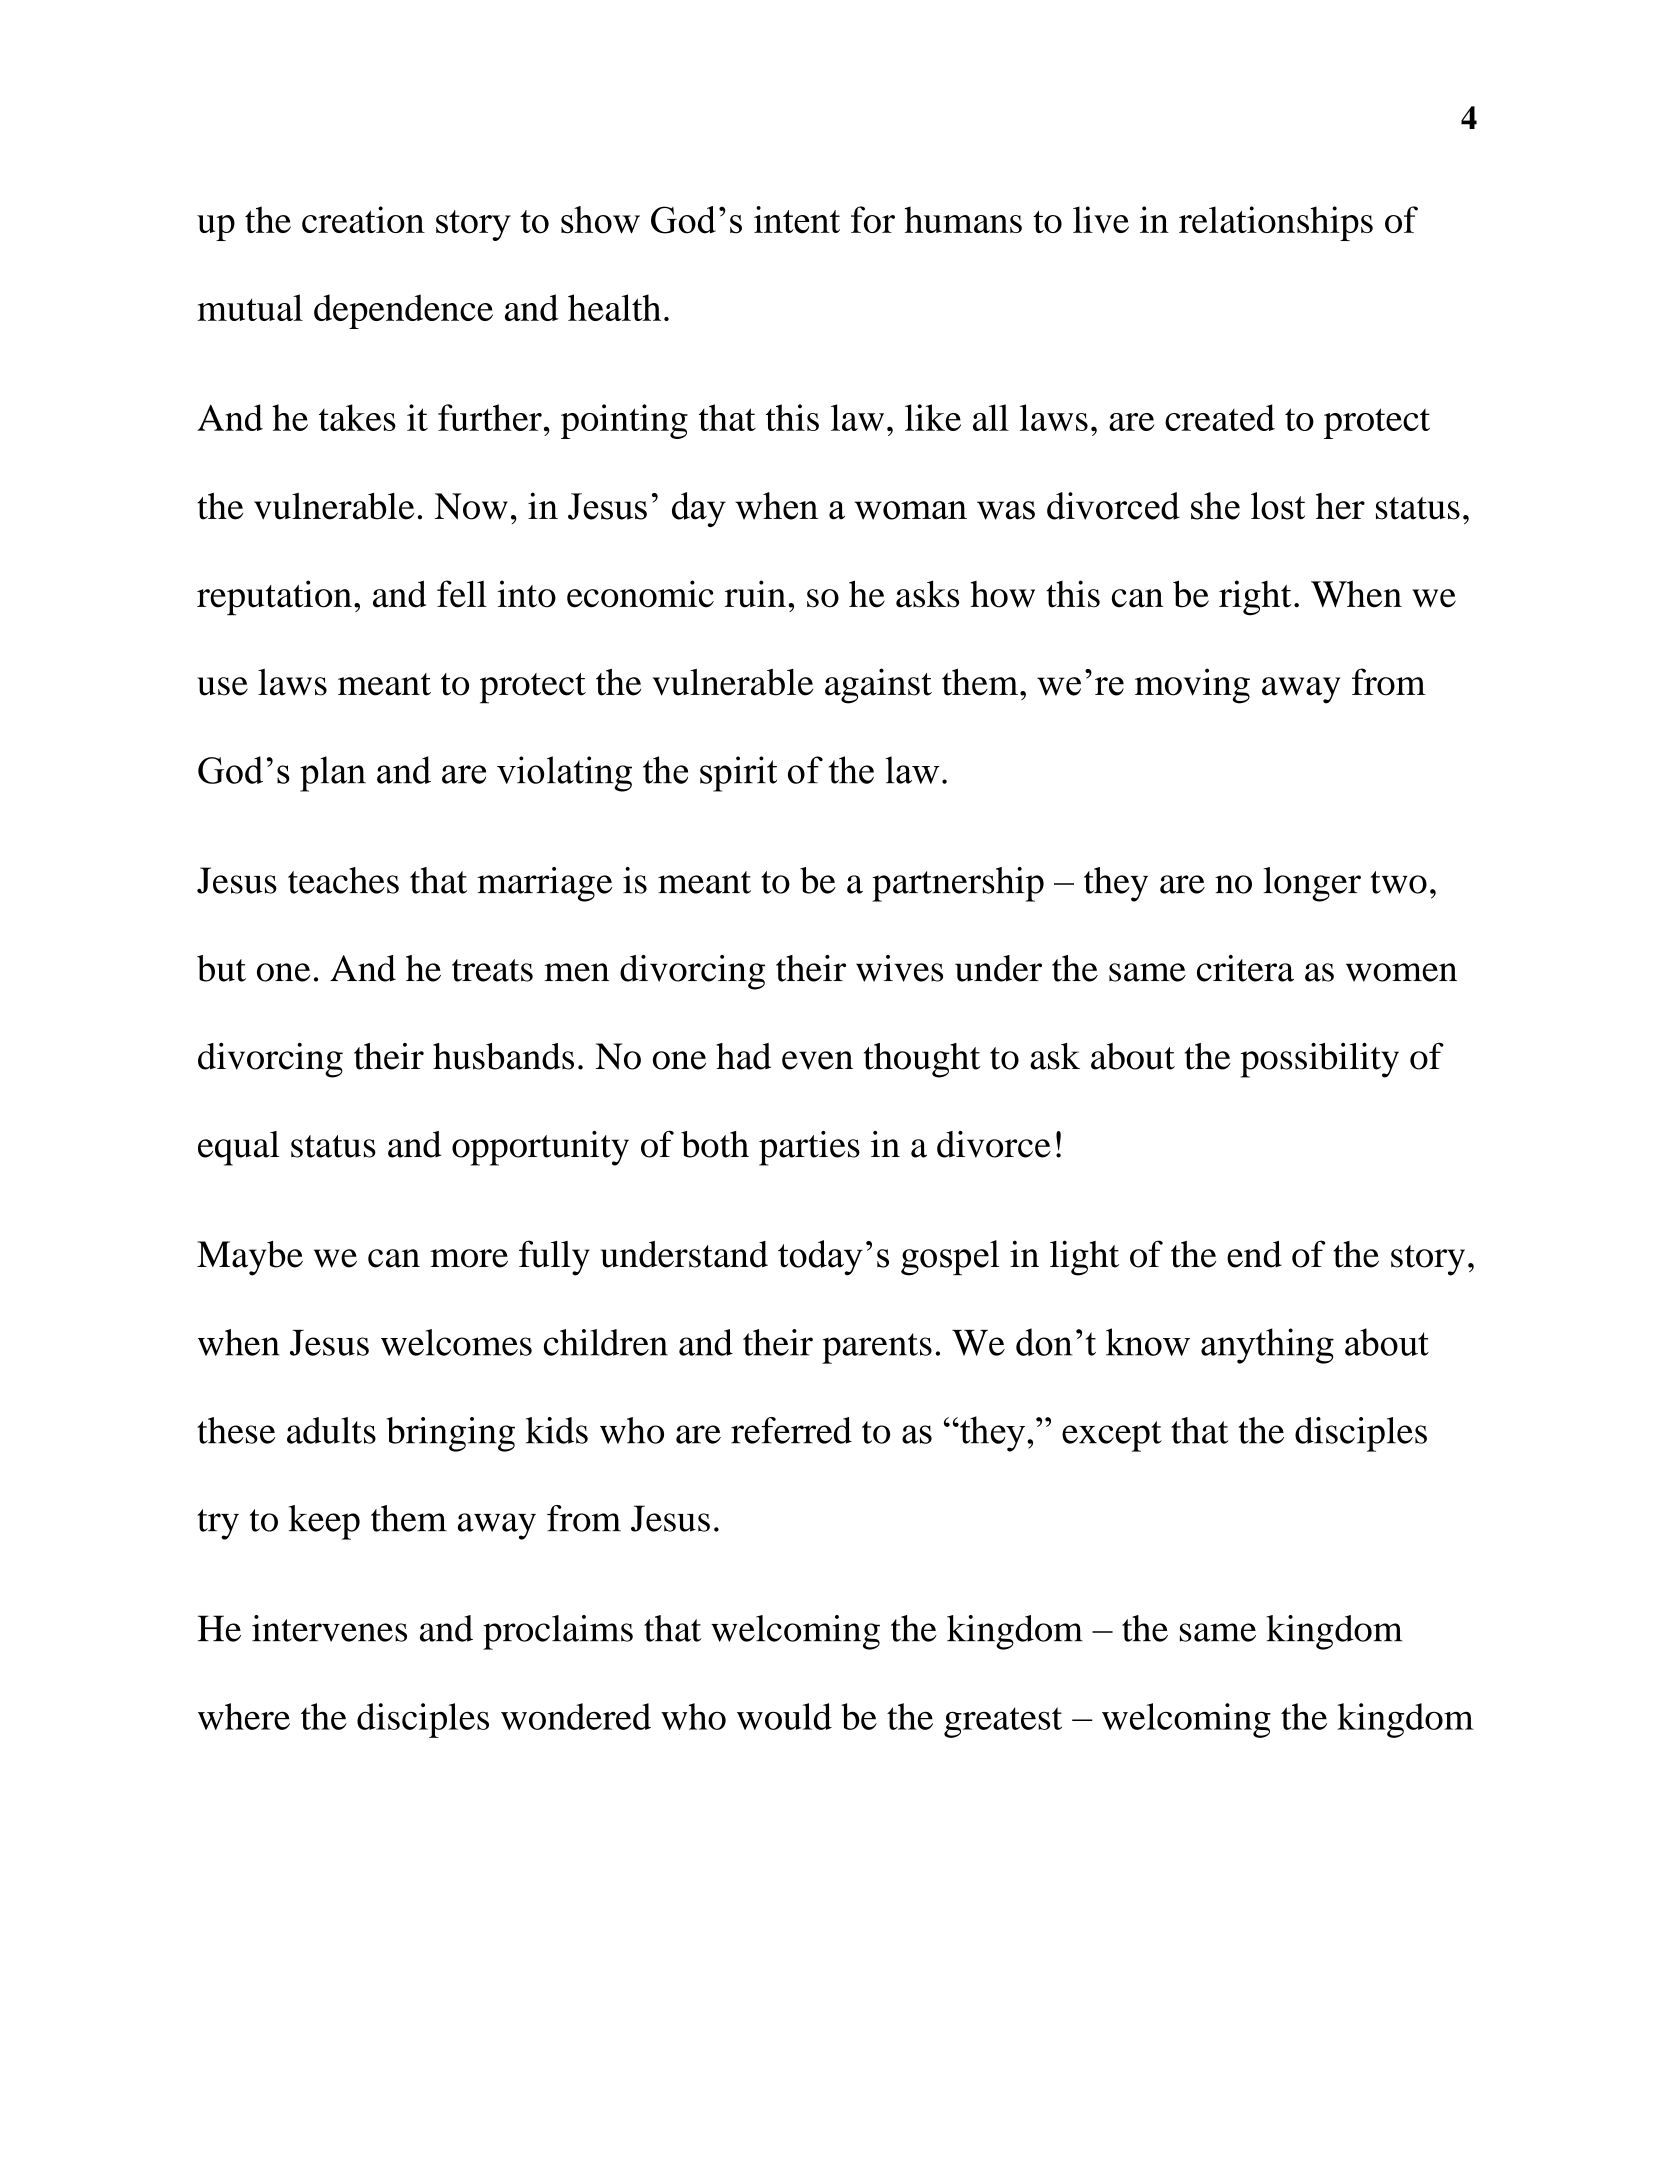 This document has width=1674, height=2166. I want to click on light, so click(1084, 1258).
